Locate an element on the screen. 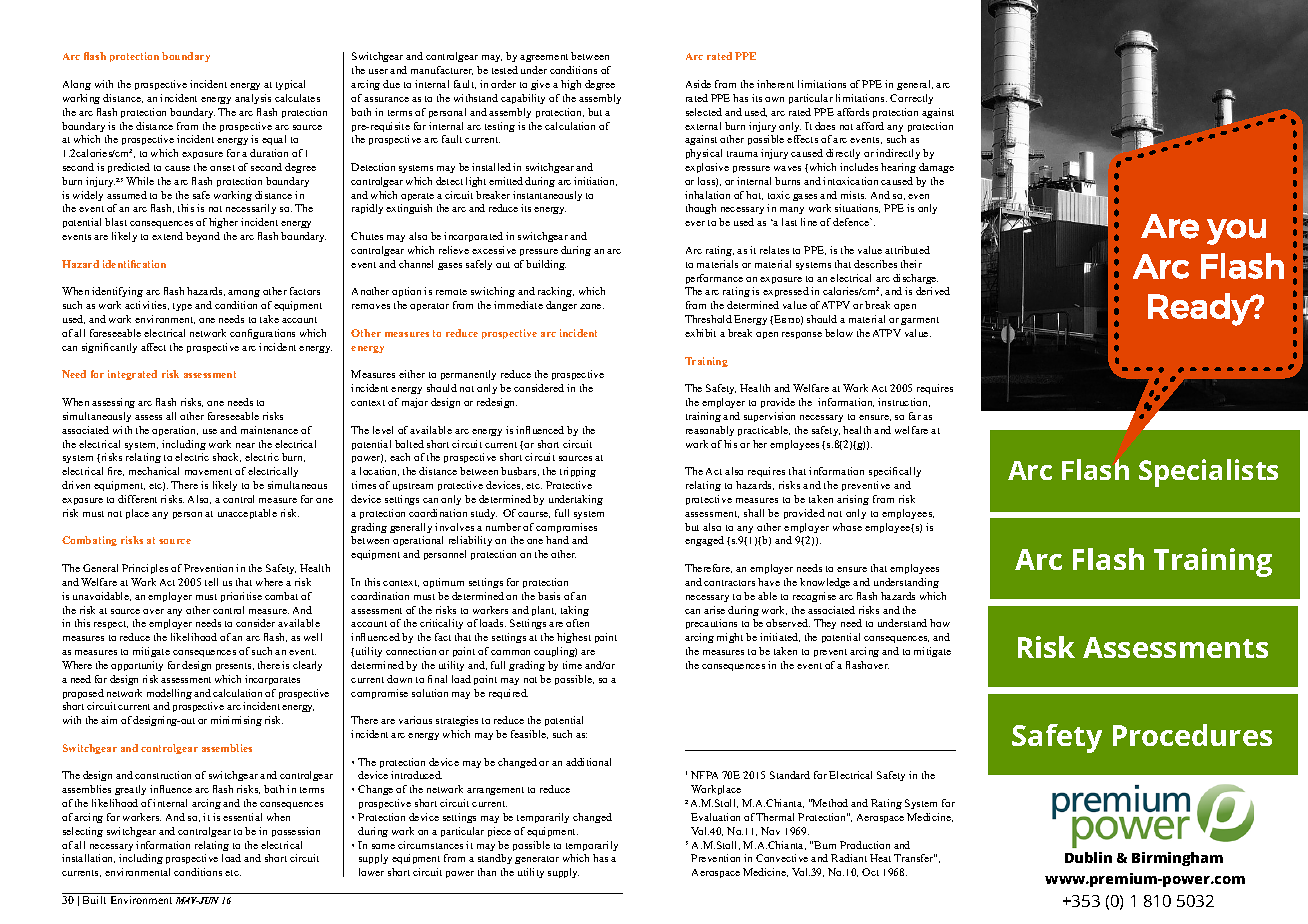 This screenshot has width=1308, height=924. ever is located at coordinates (695, 223).
